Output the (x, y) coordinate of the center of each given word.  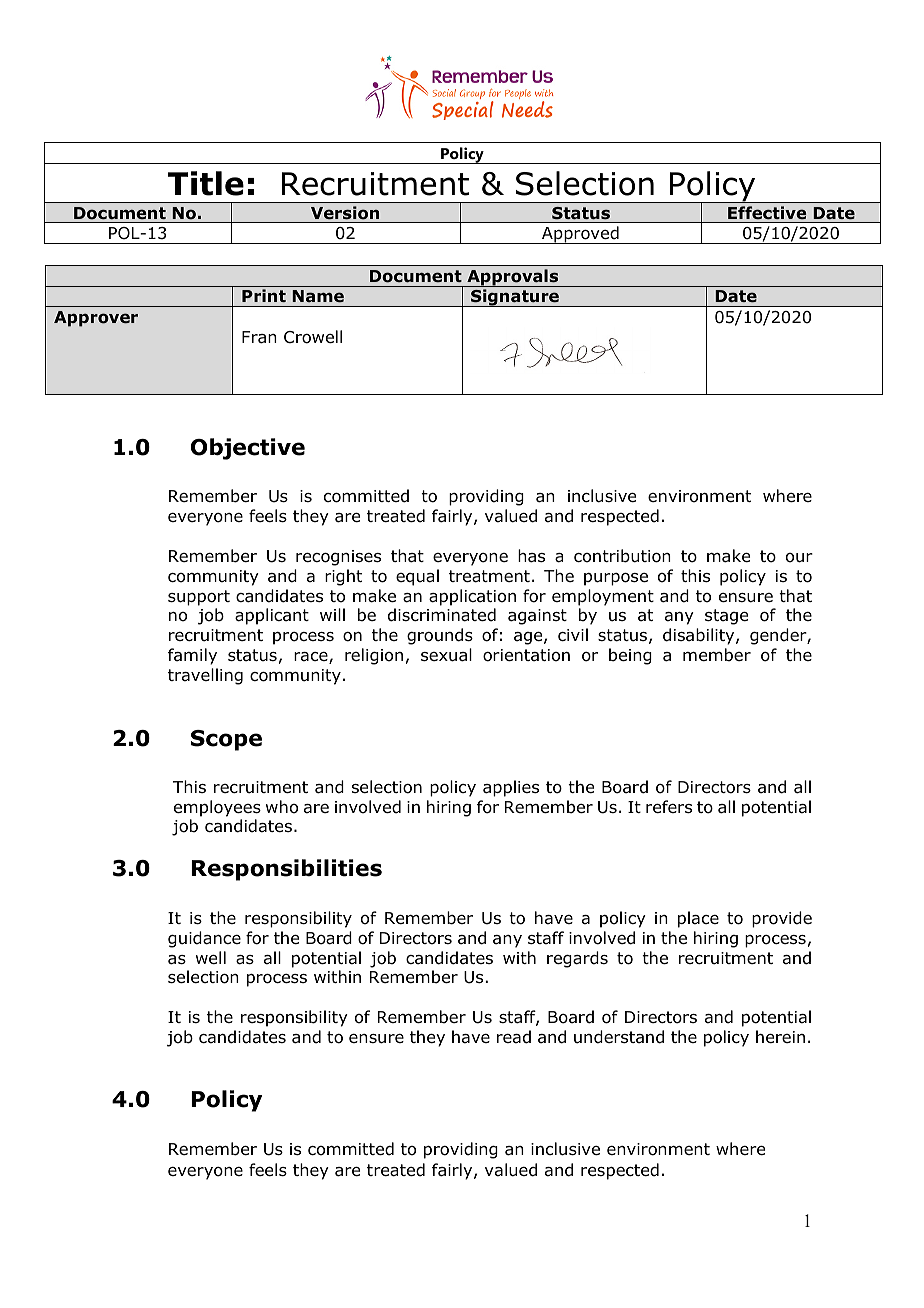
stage (726, 617)
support (199, 598)
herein (780, 1036)
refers (669, 806)
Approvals (513, 278)
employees (217, 808)
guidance (204, 939)
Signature (515, 298)
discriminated (442, 615)
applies (511, 788)
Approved (580, 235)
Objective (248, 449)
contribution (622, 556)
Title (206, 183)
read (514, 1037)
